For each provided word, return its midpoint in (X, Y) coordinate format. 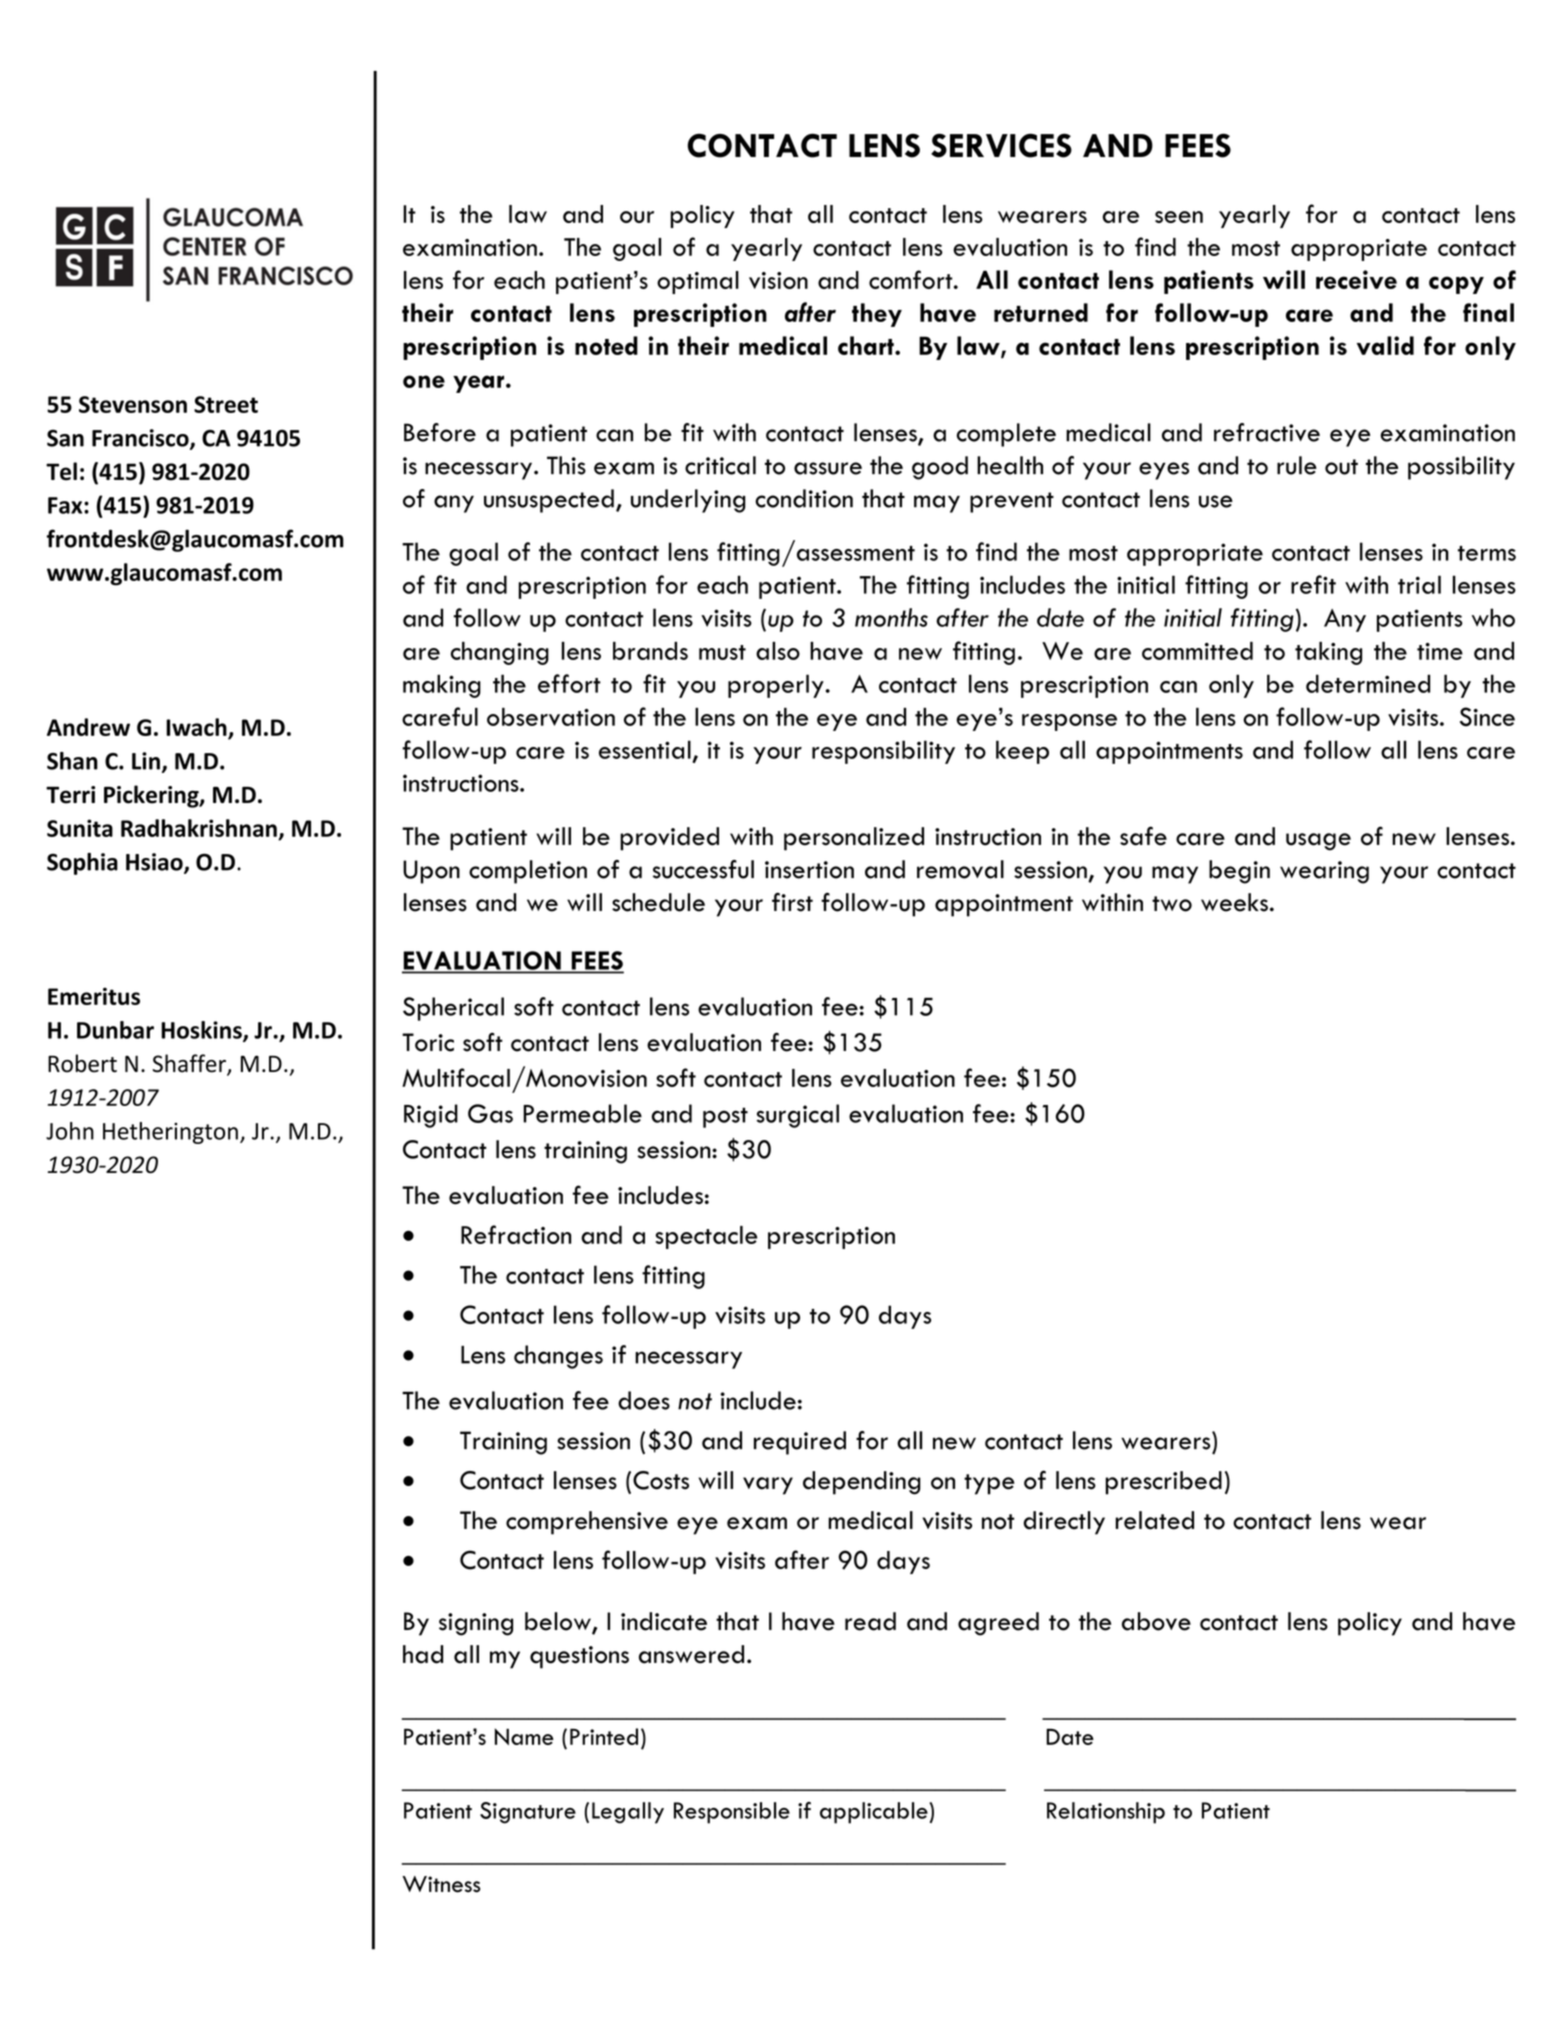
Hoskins (202, 1031)
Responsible (732, 1813)
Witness (441, 1884)
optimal (698, 282)
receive (1356, 279)
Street (226, 404)
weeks (1234, 902)
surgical (797, 1116)
